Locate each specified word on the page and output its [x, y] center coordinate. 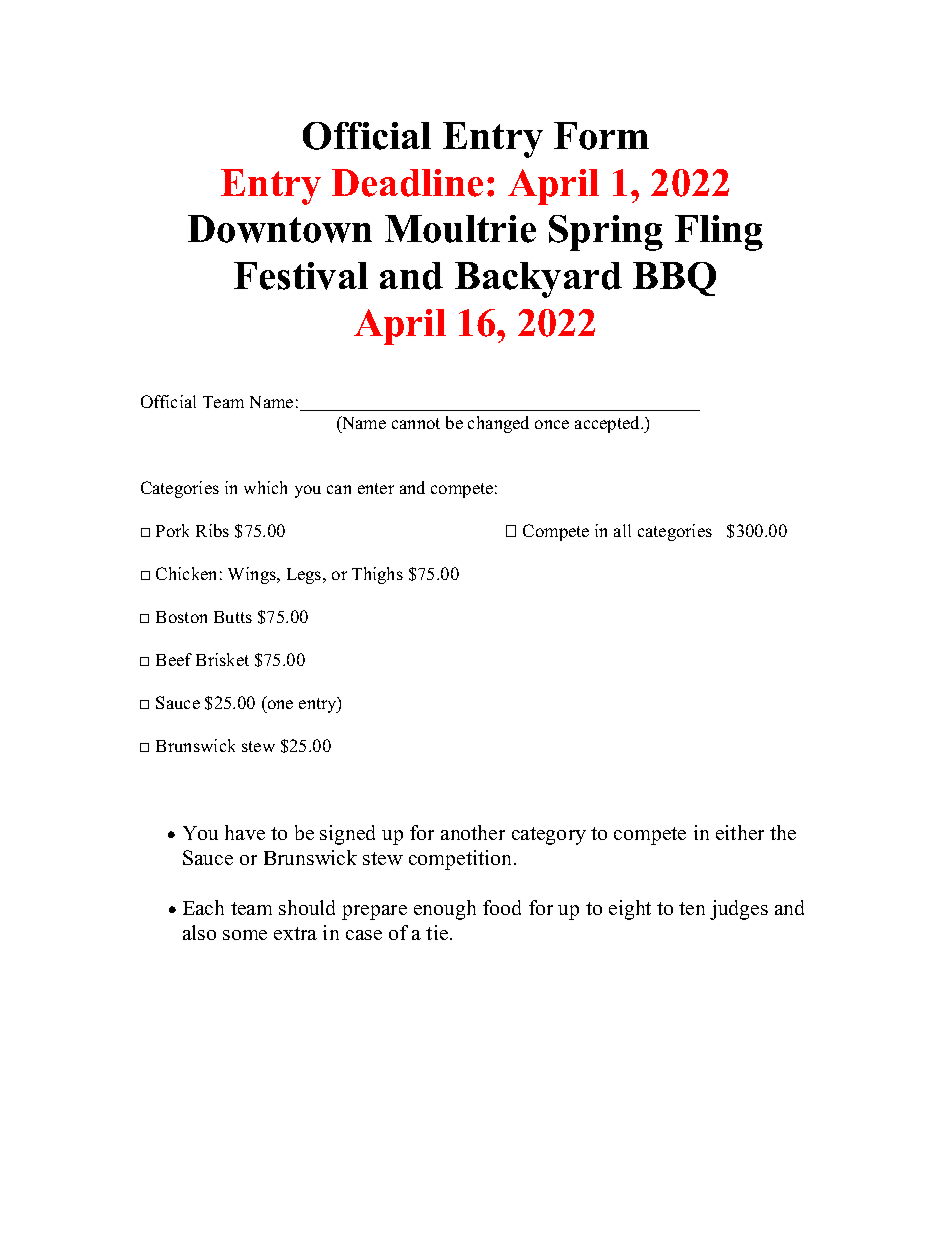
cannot [416, 423]
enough [445, 910]
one [280, 704]
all [622, 530]
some [245, 935]
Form [601, 136]
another [473, 832]
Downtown [280, 229]
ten [692, 908]
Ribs [212, 530]
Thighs [377, 575]
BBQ [674, 279]
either [740, 832]
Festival [301, 276]
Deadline [407, 183]
